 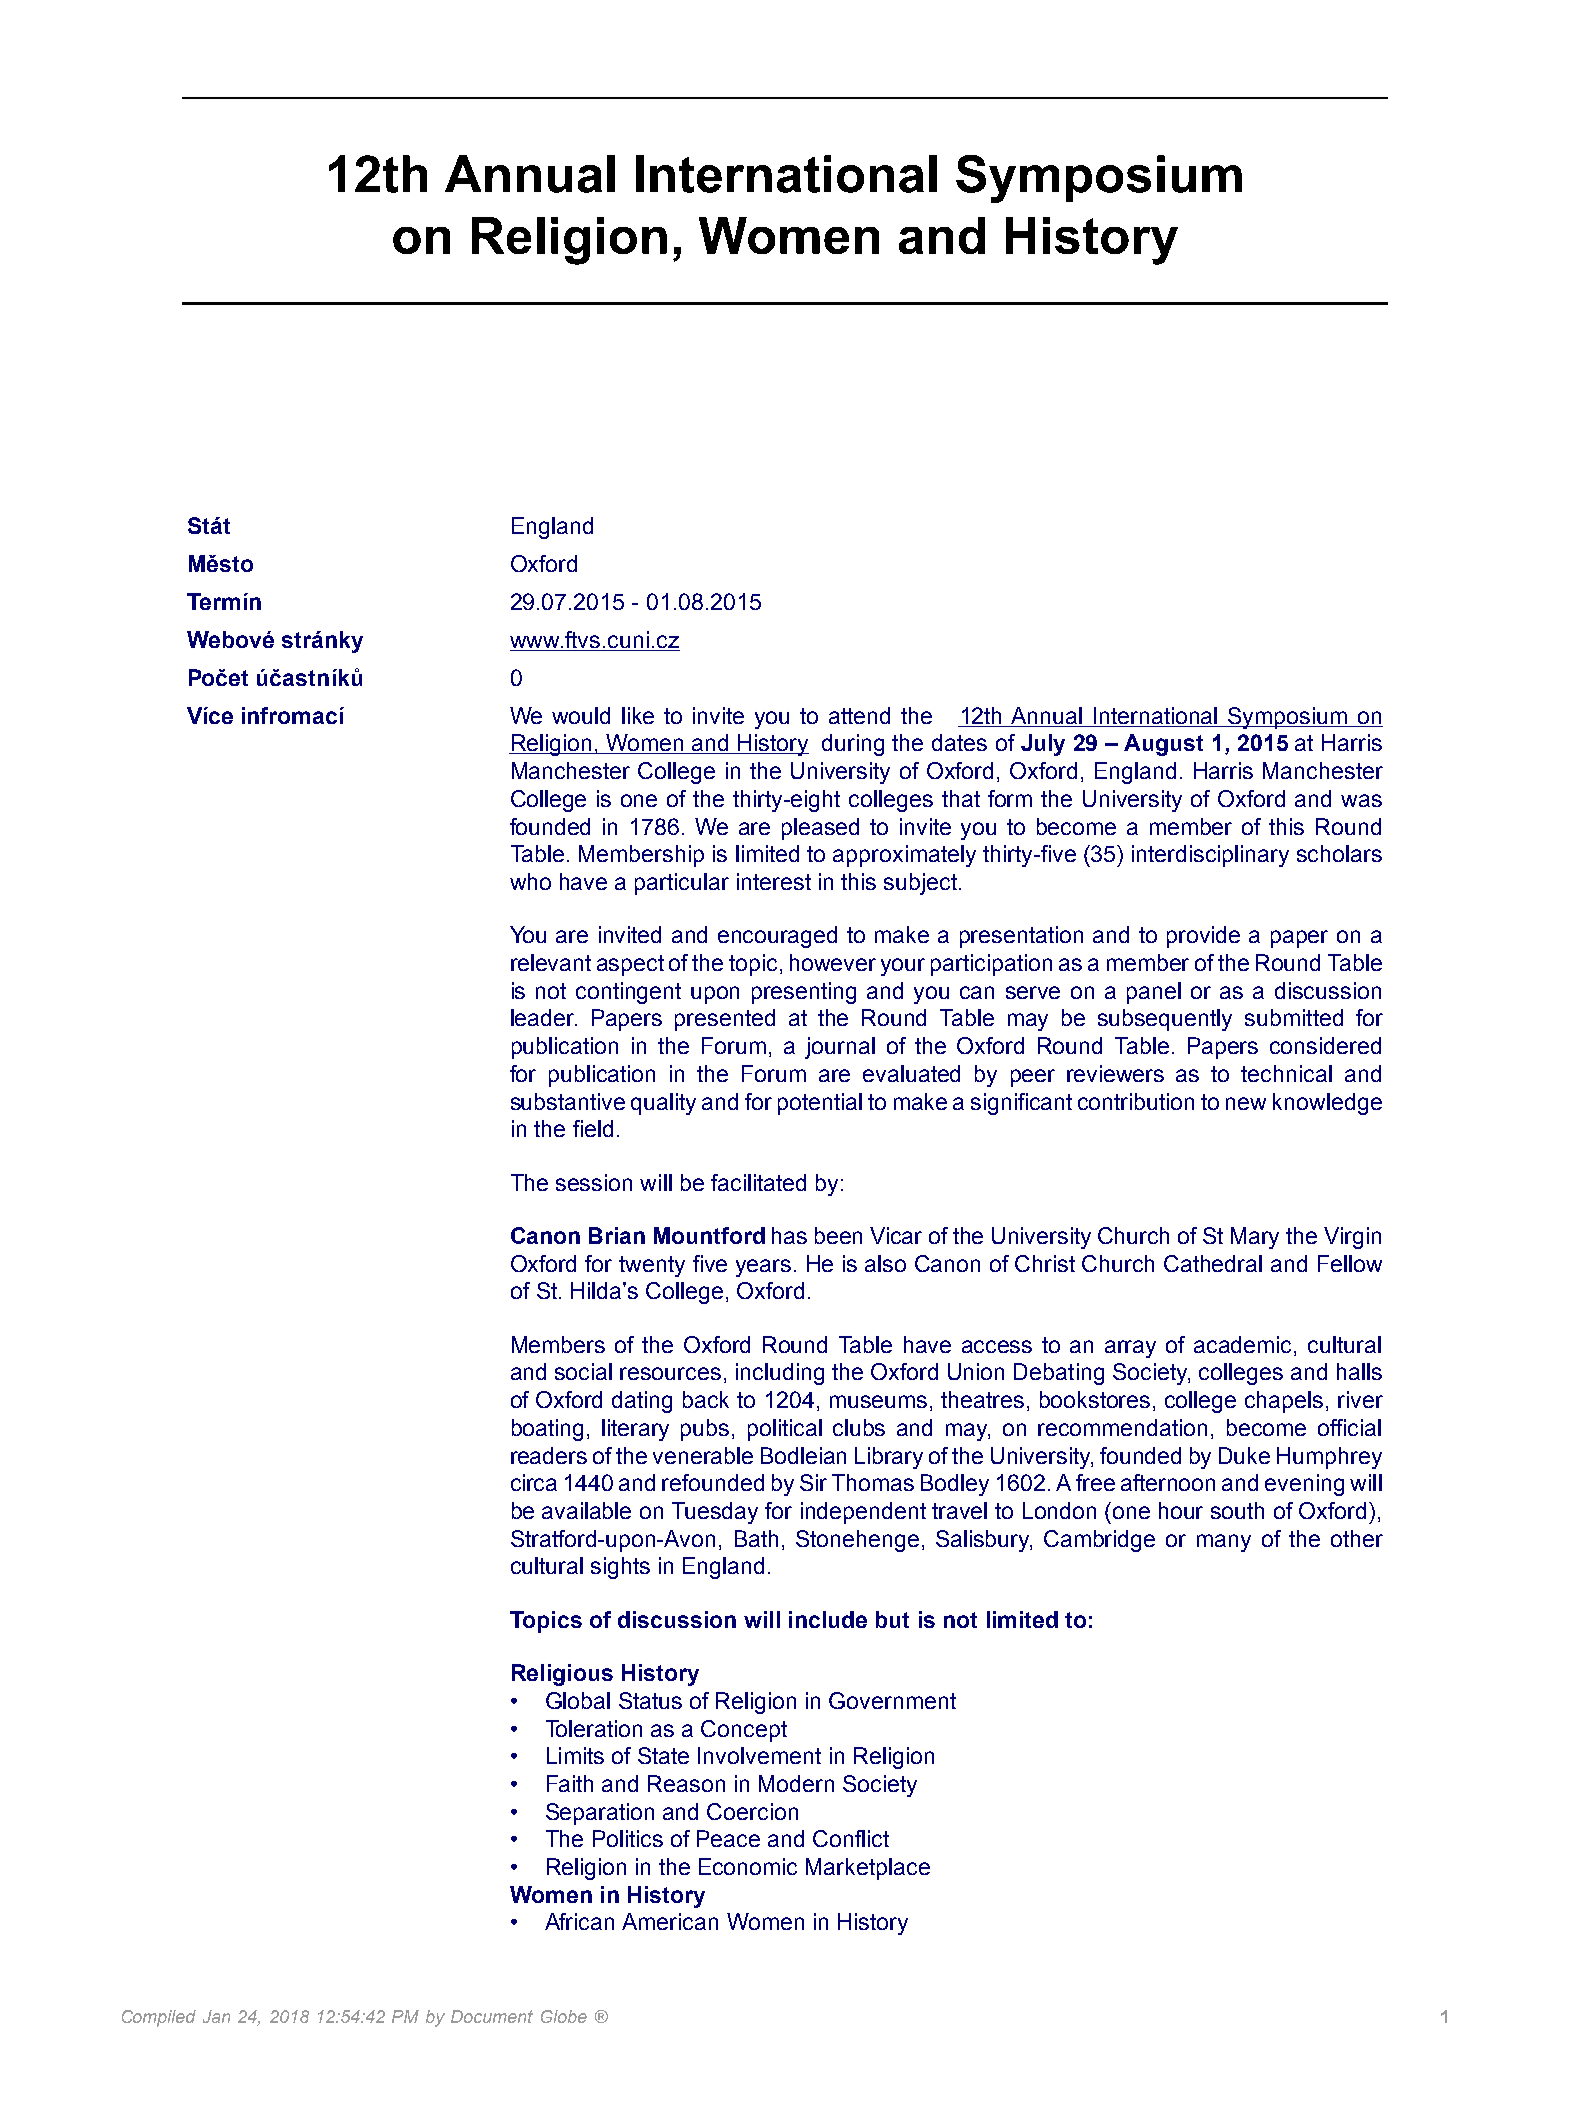 What do you see at coordinates (547, 1430) in the screenshot?
I see `boating` at bounding box center [547, 1430].
